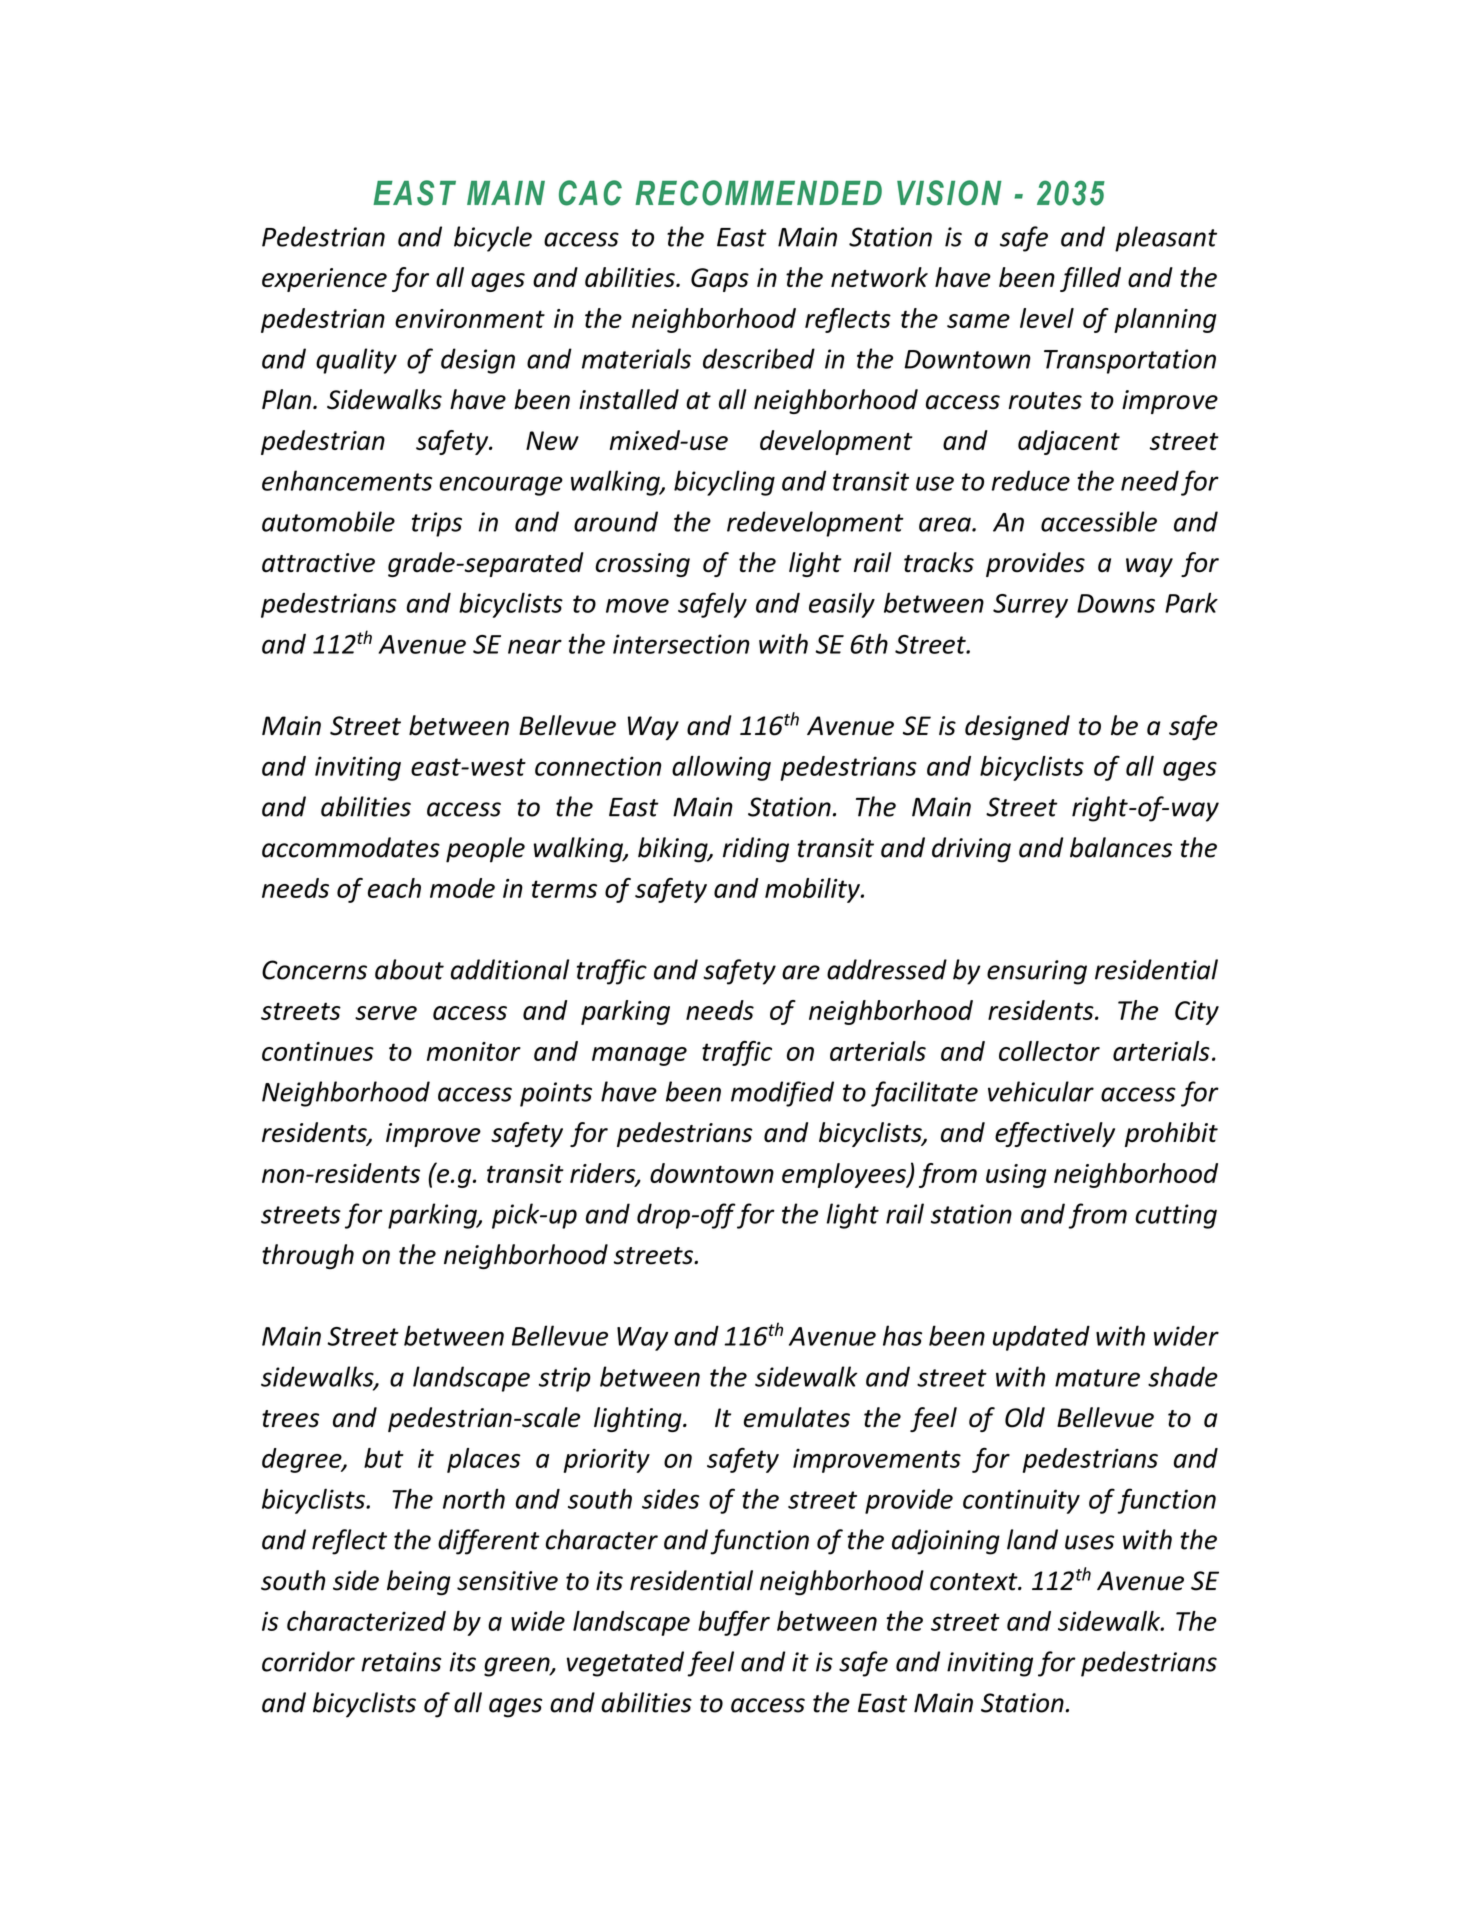 The height and width of the screenshot is (1914, 1479). I want to click on filled, so click(1090, 279).
